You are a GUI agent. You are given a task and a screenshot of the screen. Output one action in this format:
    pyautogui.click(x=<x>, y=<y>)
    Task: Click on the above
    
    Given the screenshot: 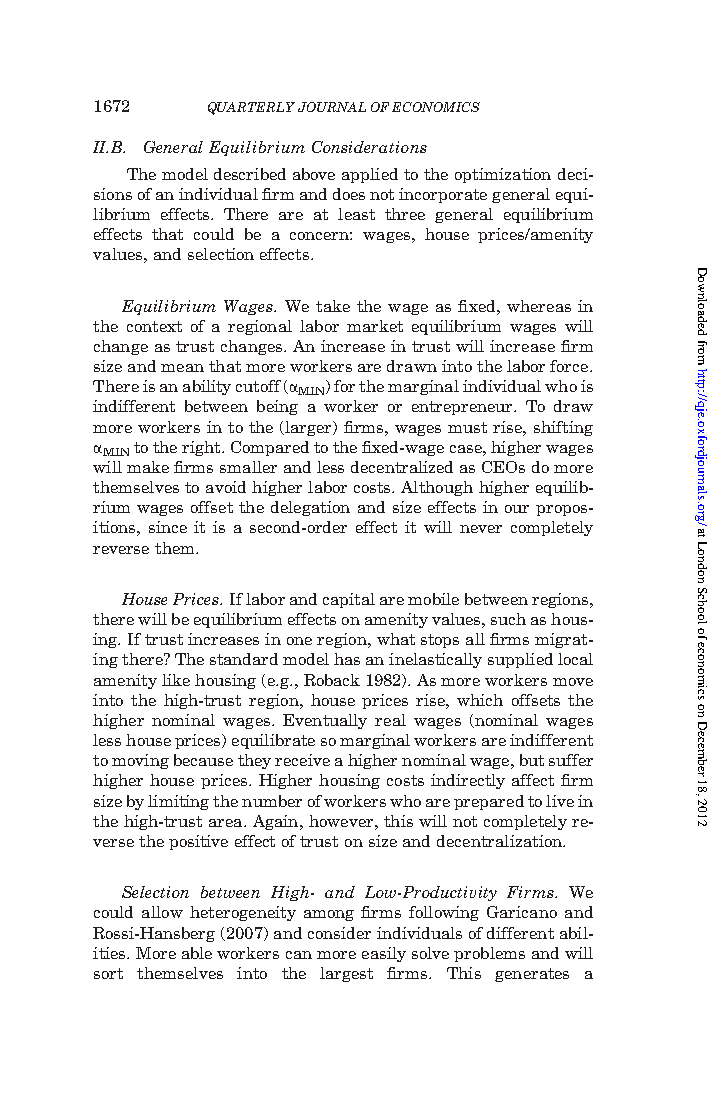 What is the action you would take?
    pyautogui.click(x=314, y=174)
